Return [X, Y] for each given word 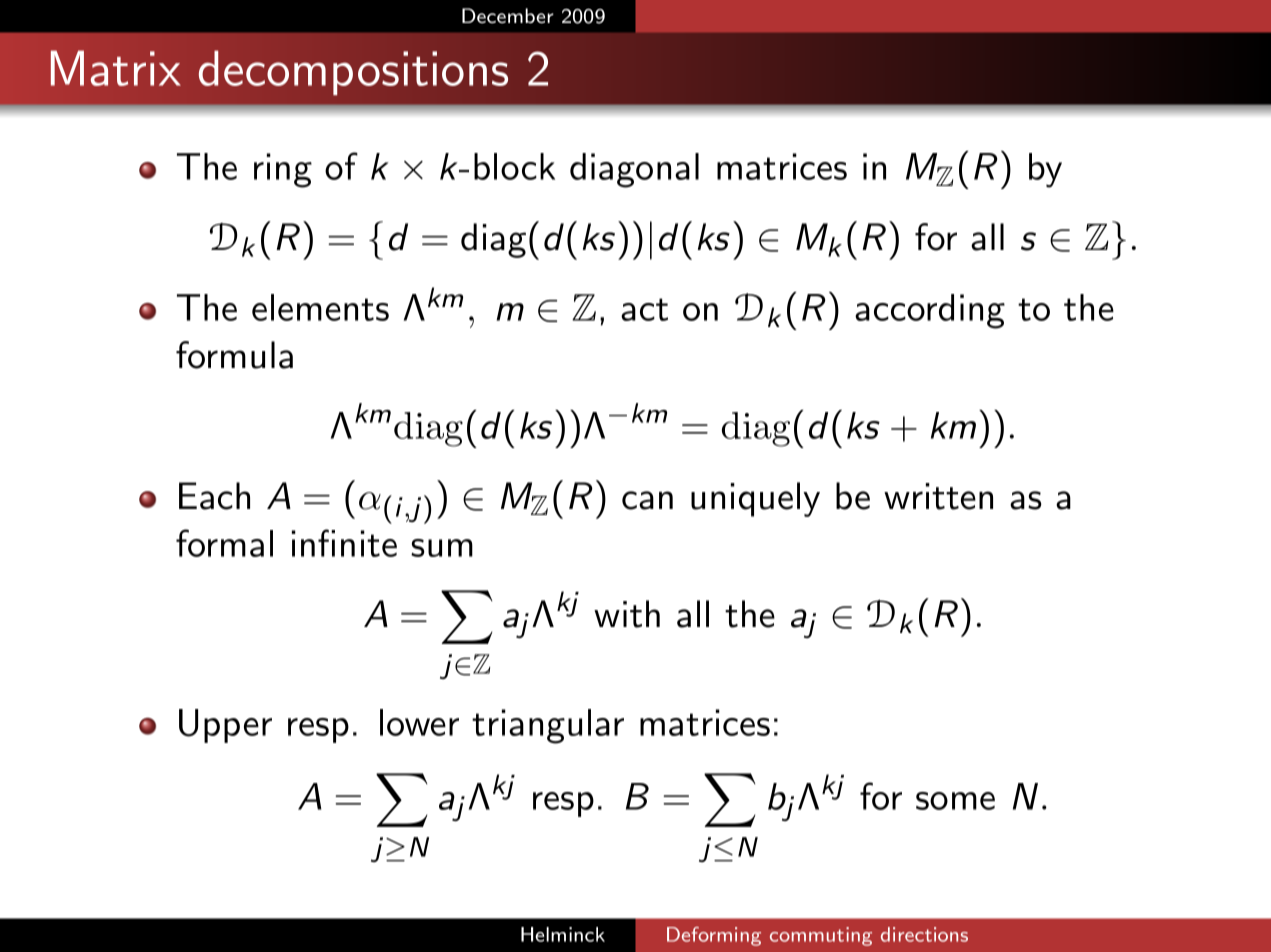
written [938, 496]
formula [234, 355]
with [627, 614]
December [508, 15]
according [930, 311]
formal [224, 543]
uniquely [755, 499]
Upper [225, 726]
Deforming [714, 936]
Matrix [116, 68]
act [644, 309]
